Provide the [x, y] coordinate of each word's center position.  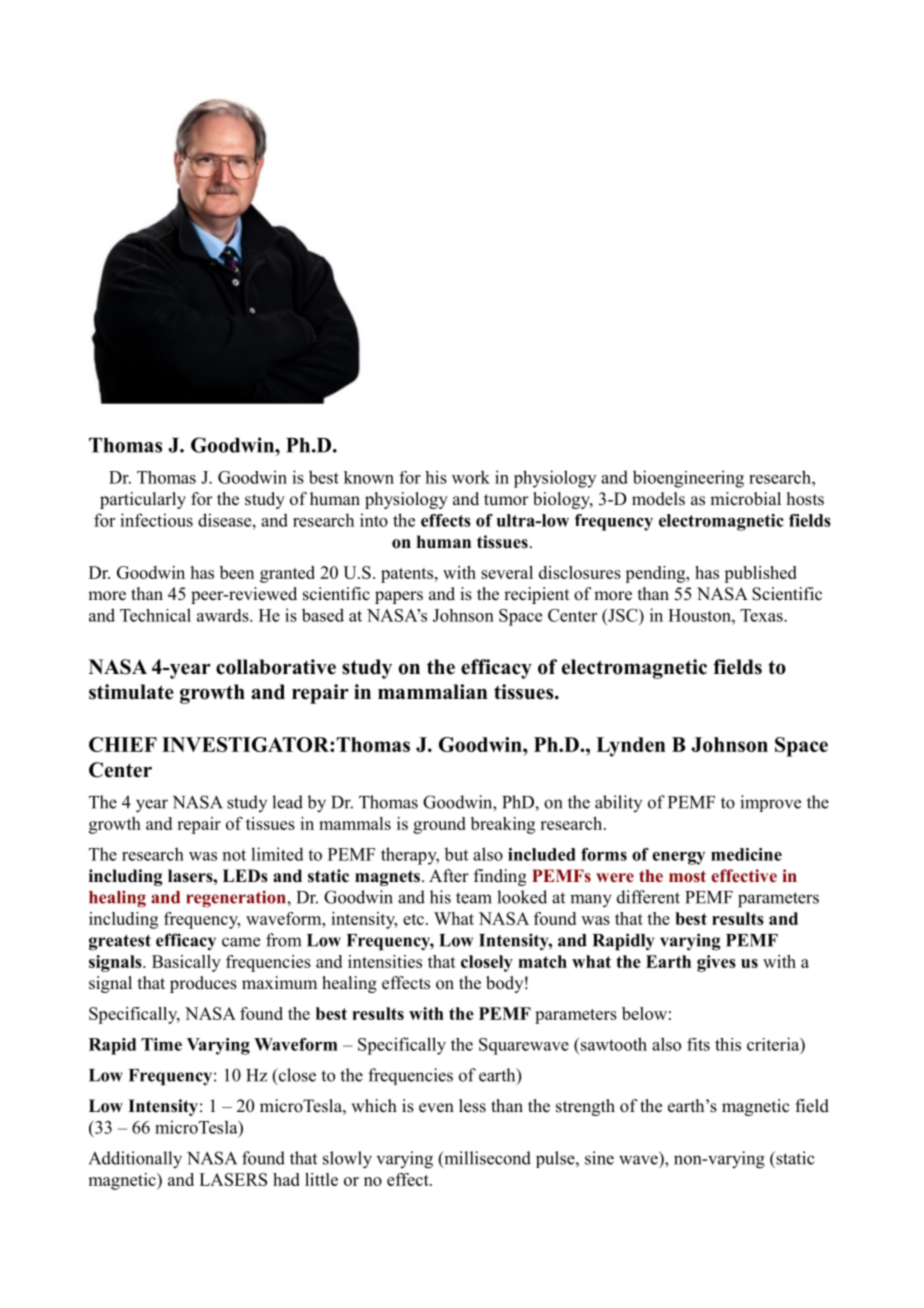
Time [161, 1044]
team [474, 898]
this [728, 1044]
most [687, 876]
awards [224, 615]
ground [439, 825]
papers [399, 597]
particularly [143, 500]
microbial [745, 499]
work [471, 477]
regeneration [237, 899]
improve [770, 803]
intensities [385, 961]
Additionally [135, 1160]
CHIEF [123, 744]
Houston [700, 615]
